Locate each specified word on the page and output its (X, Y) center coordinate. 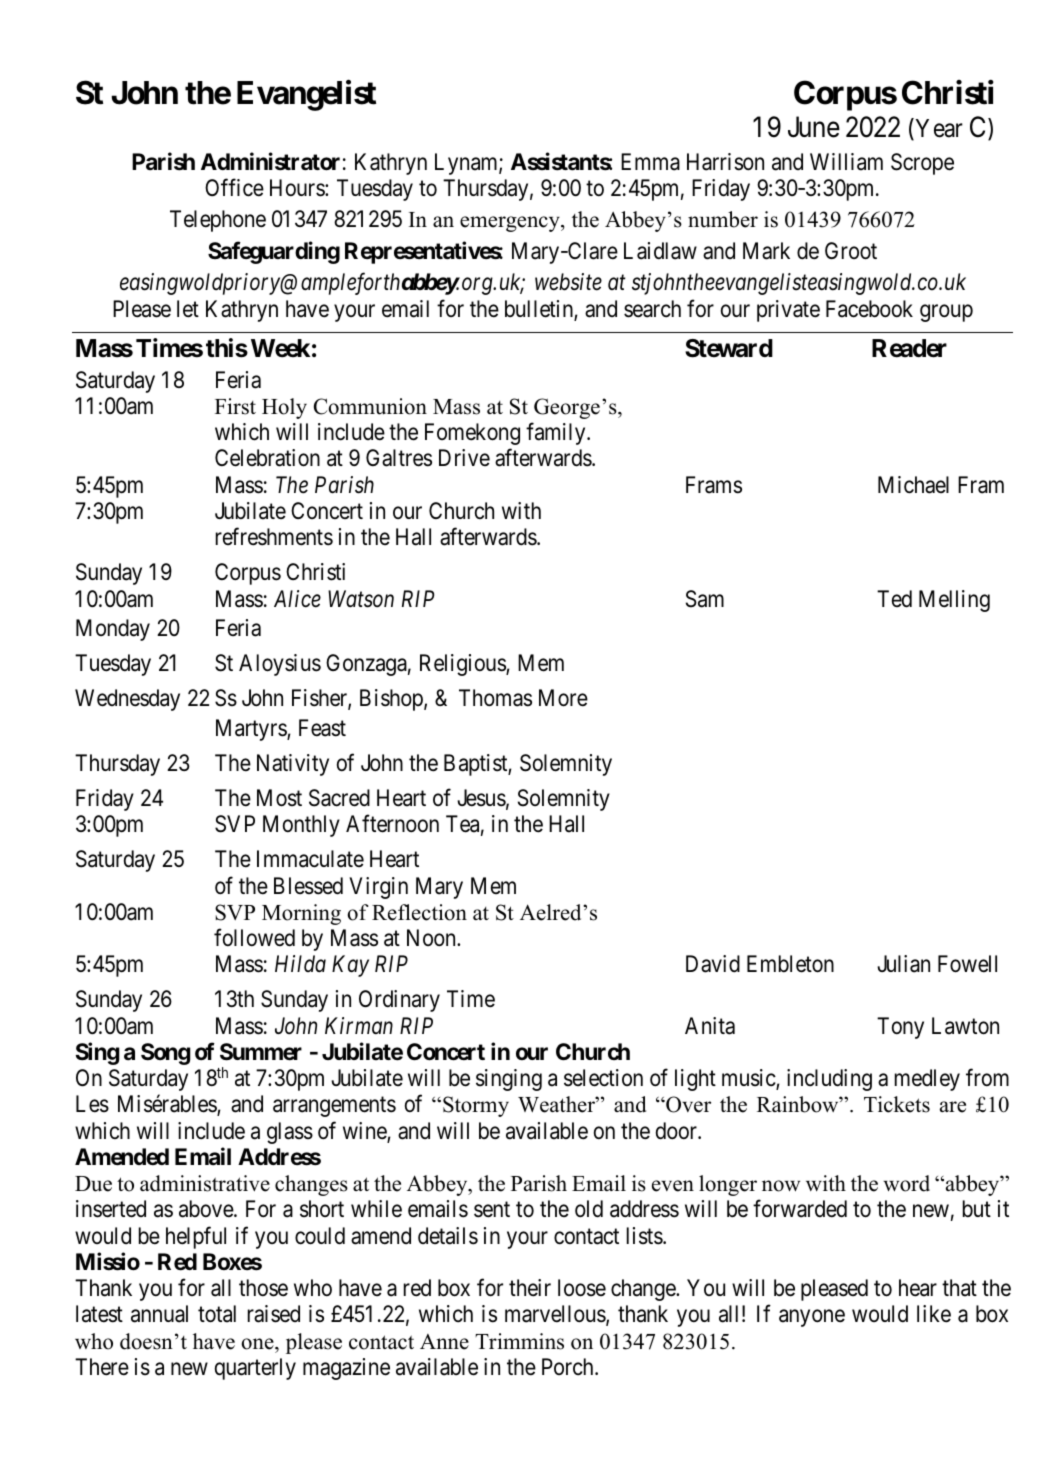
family (557, 434)
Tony (900, 1028)
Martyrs (252, 730)
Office (234, 187)
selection (603, 1078)
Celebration (267, 458)
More (563, 698)
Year (938, 129)
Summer (261, 1052)
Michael (913, 485)
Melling (954, 601)
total (217, 1314)
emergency (511, 224)
